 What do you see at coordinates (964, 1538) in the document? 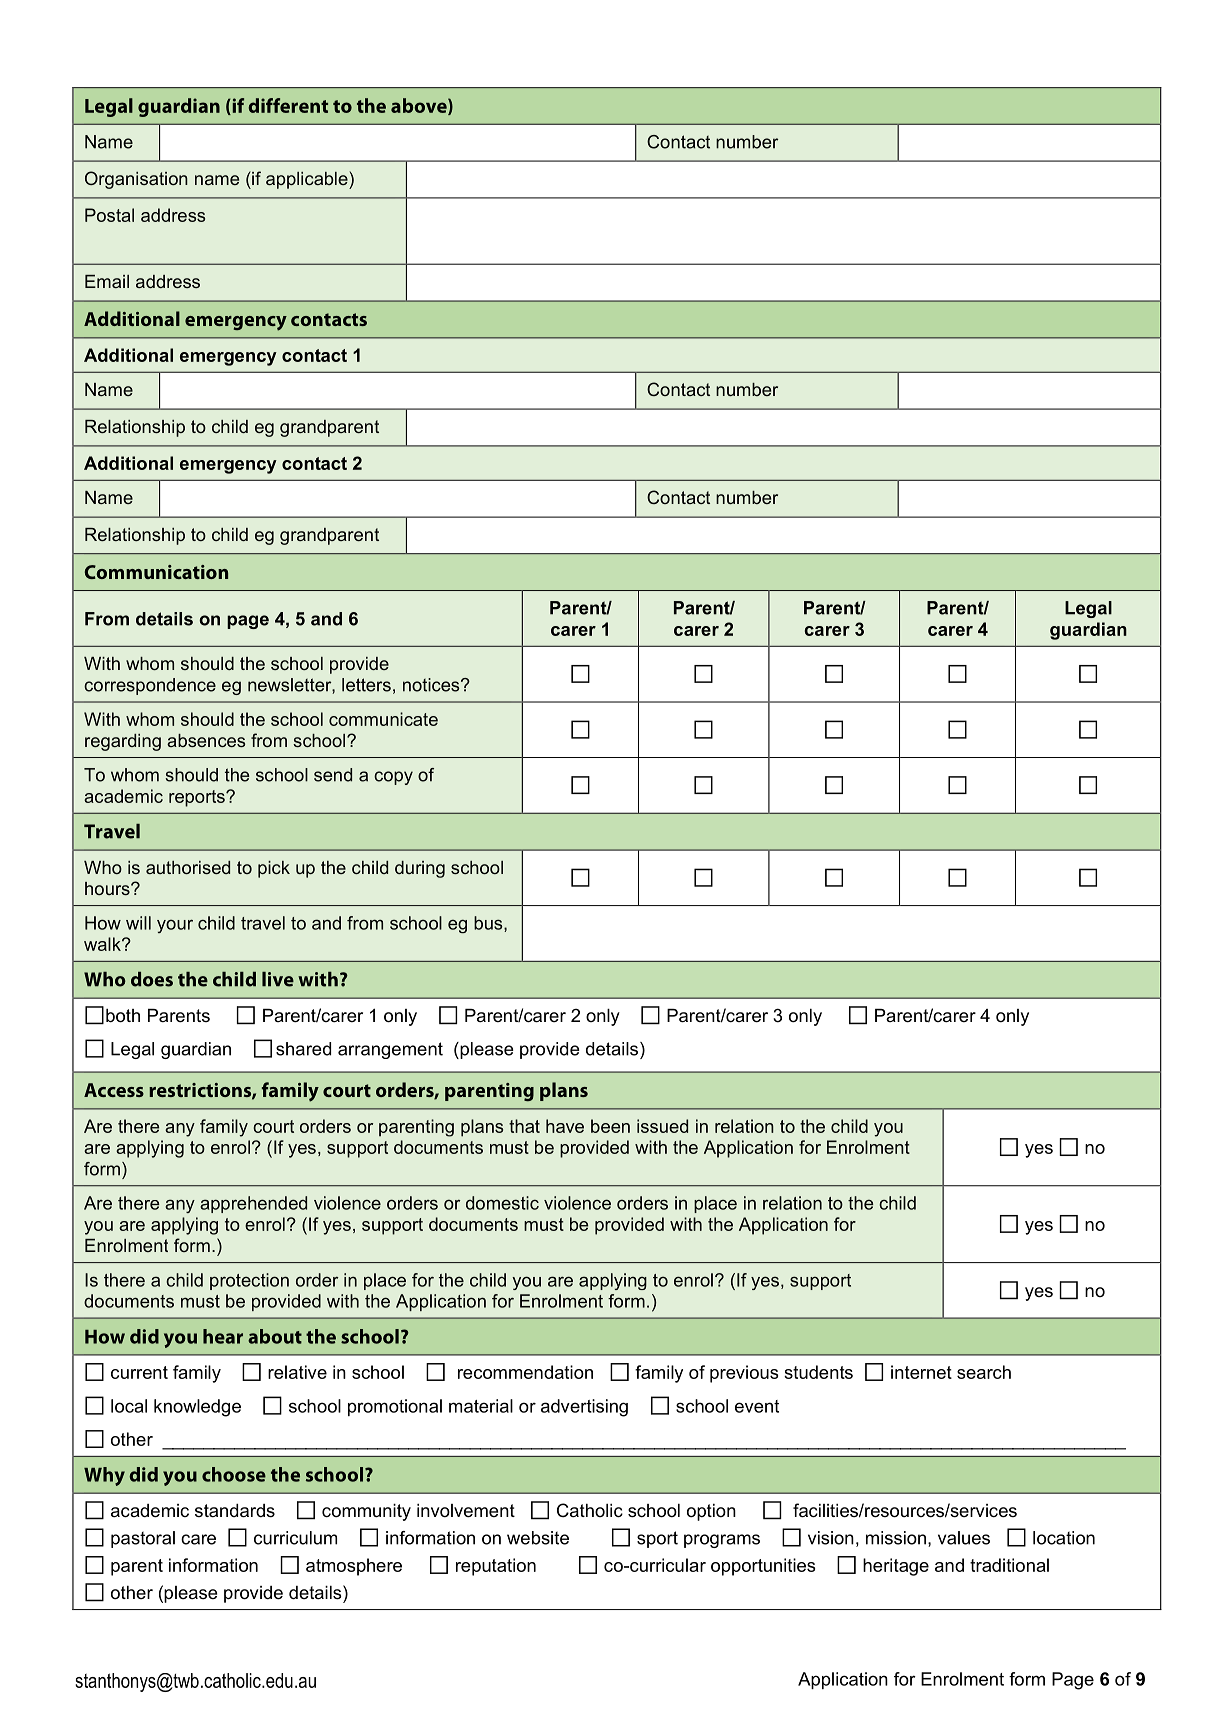
I see `values` at bounding box center [964, 1538].
